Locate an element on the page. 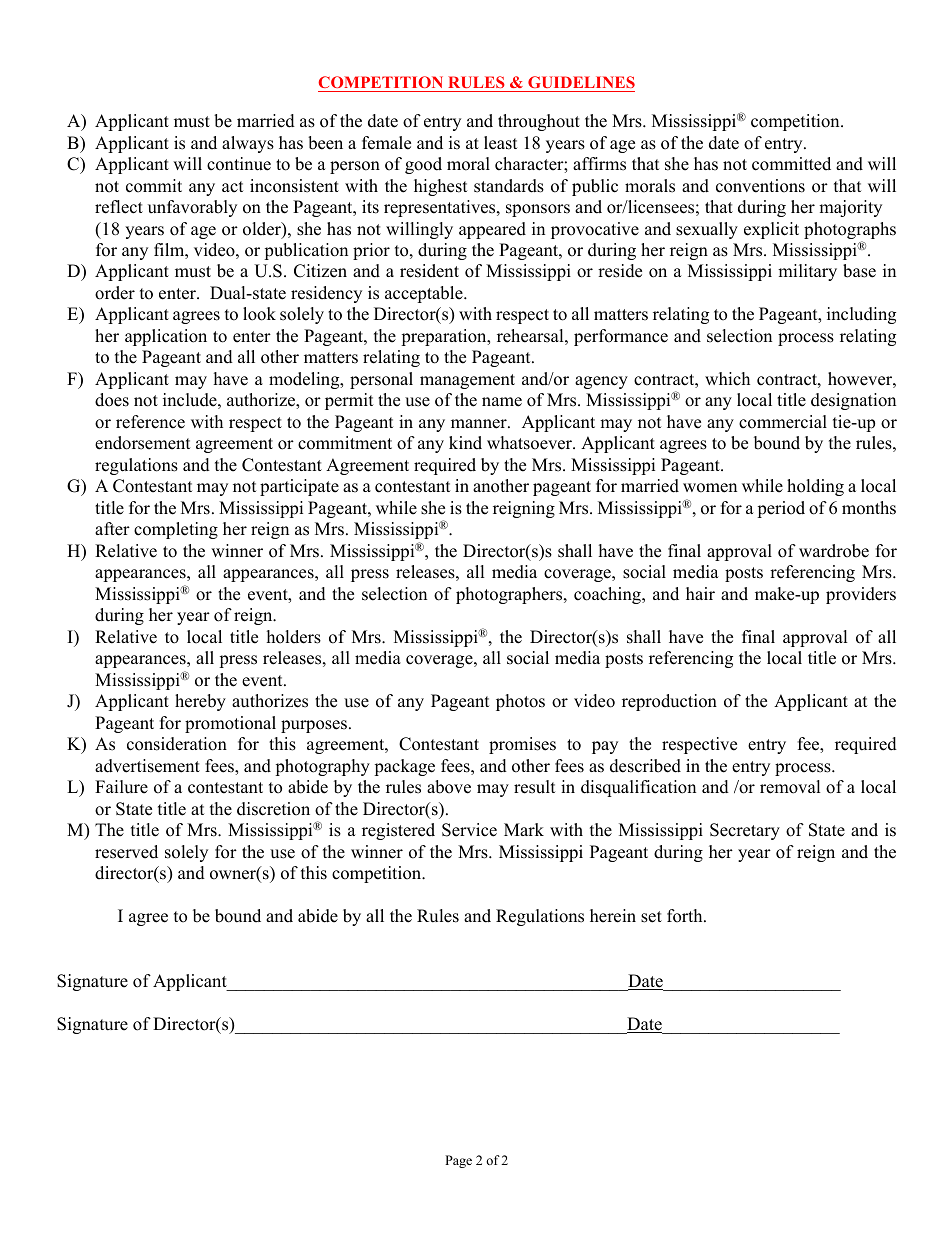  which is located at coordinates (727, 379).
